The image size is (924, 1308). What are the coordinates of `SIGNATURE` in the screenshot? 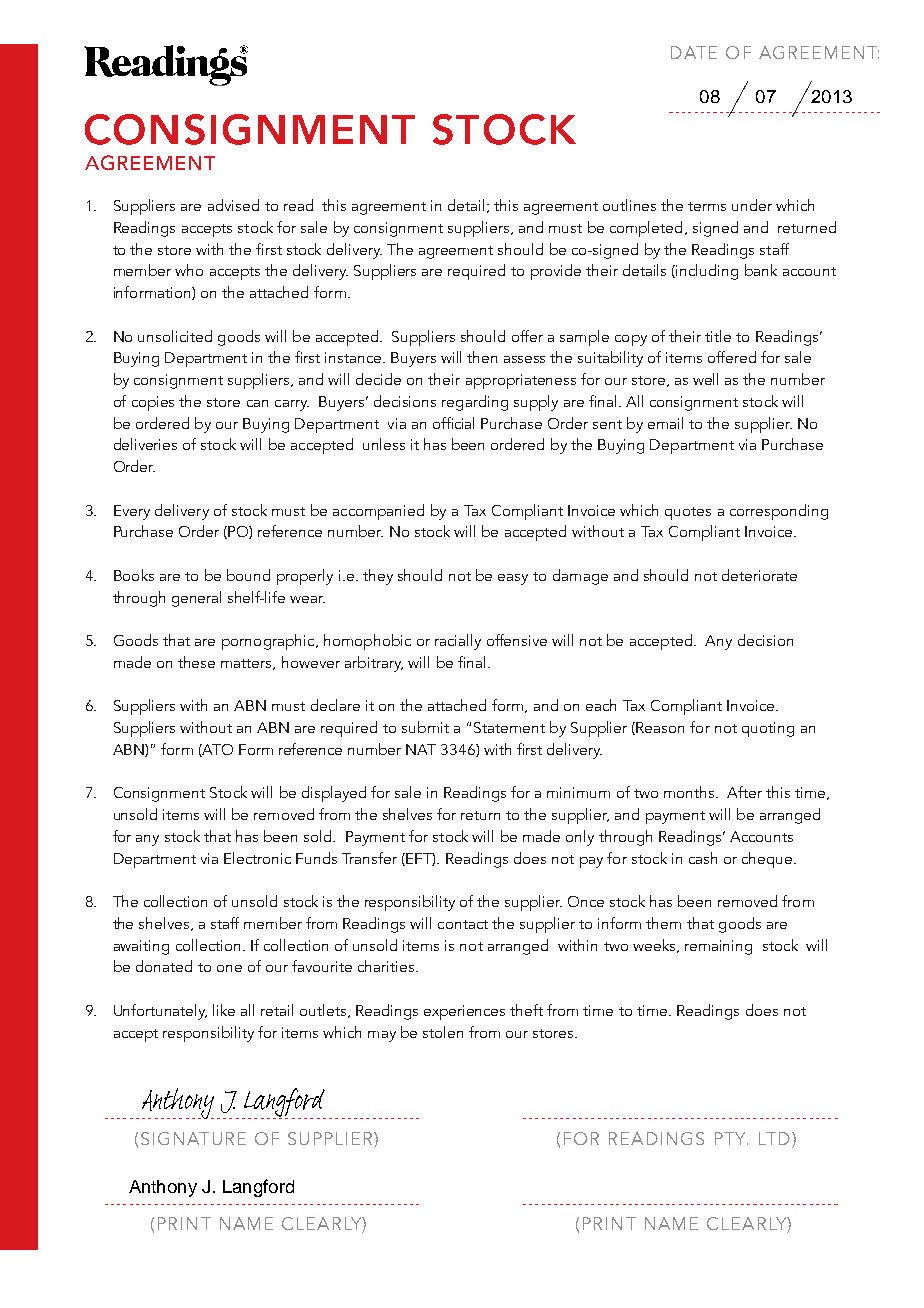 It's located at (193, 1138).
